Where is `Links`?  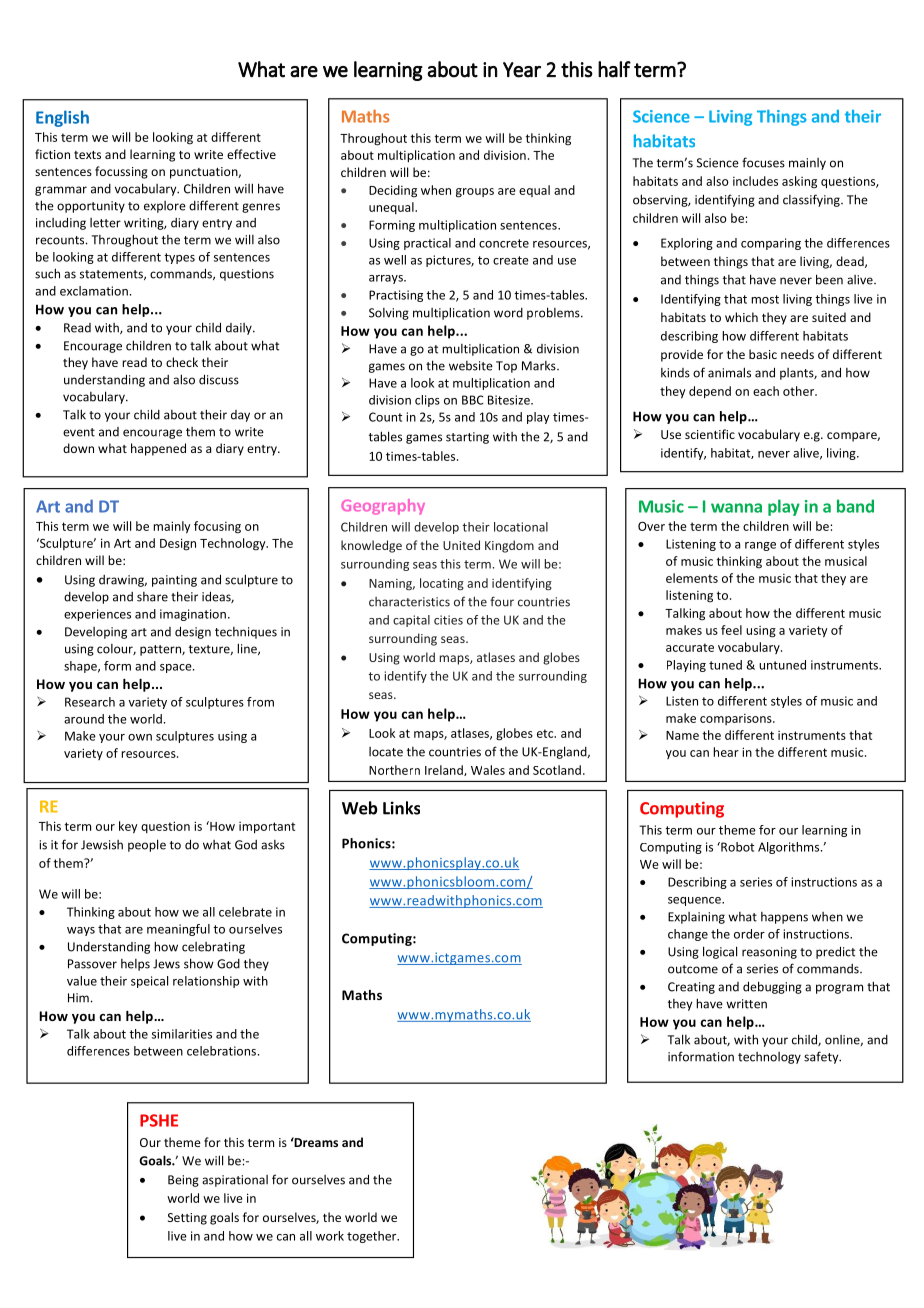 Links is located at coordinates (401, 808).
